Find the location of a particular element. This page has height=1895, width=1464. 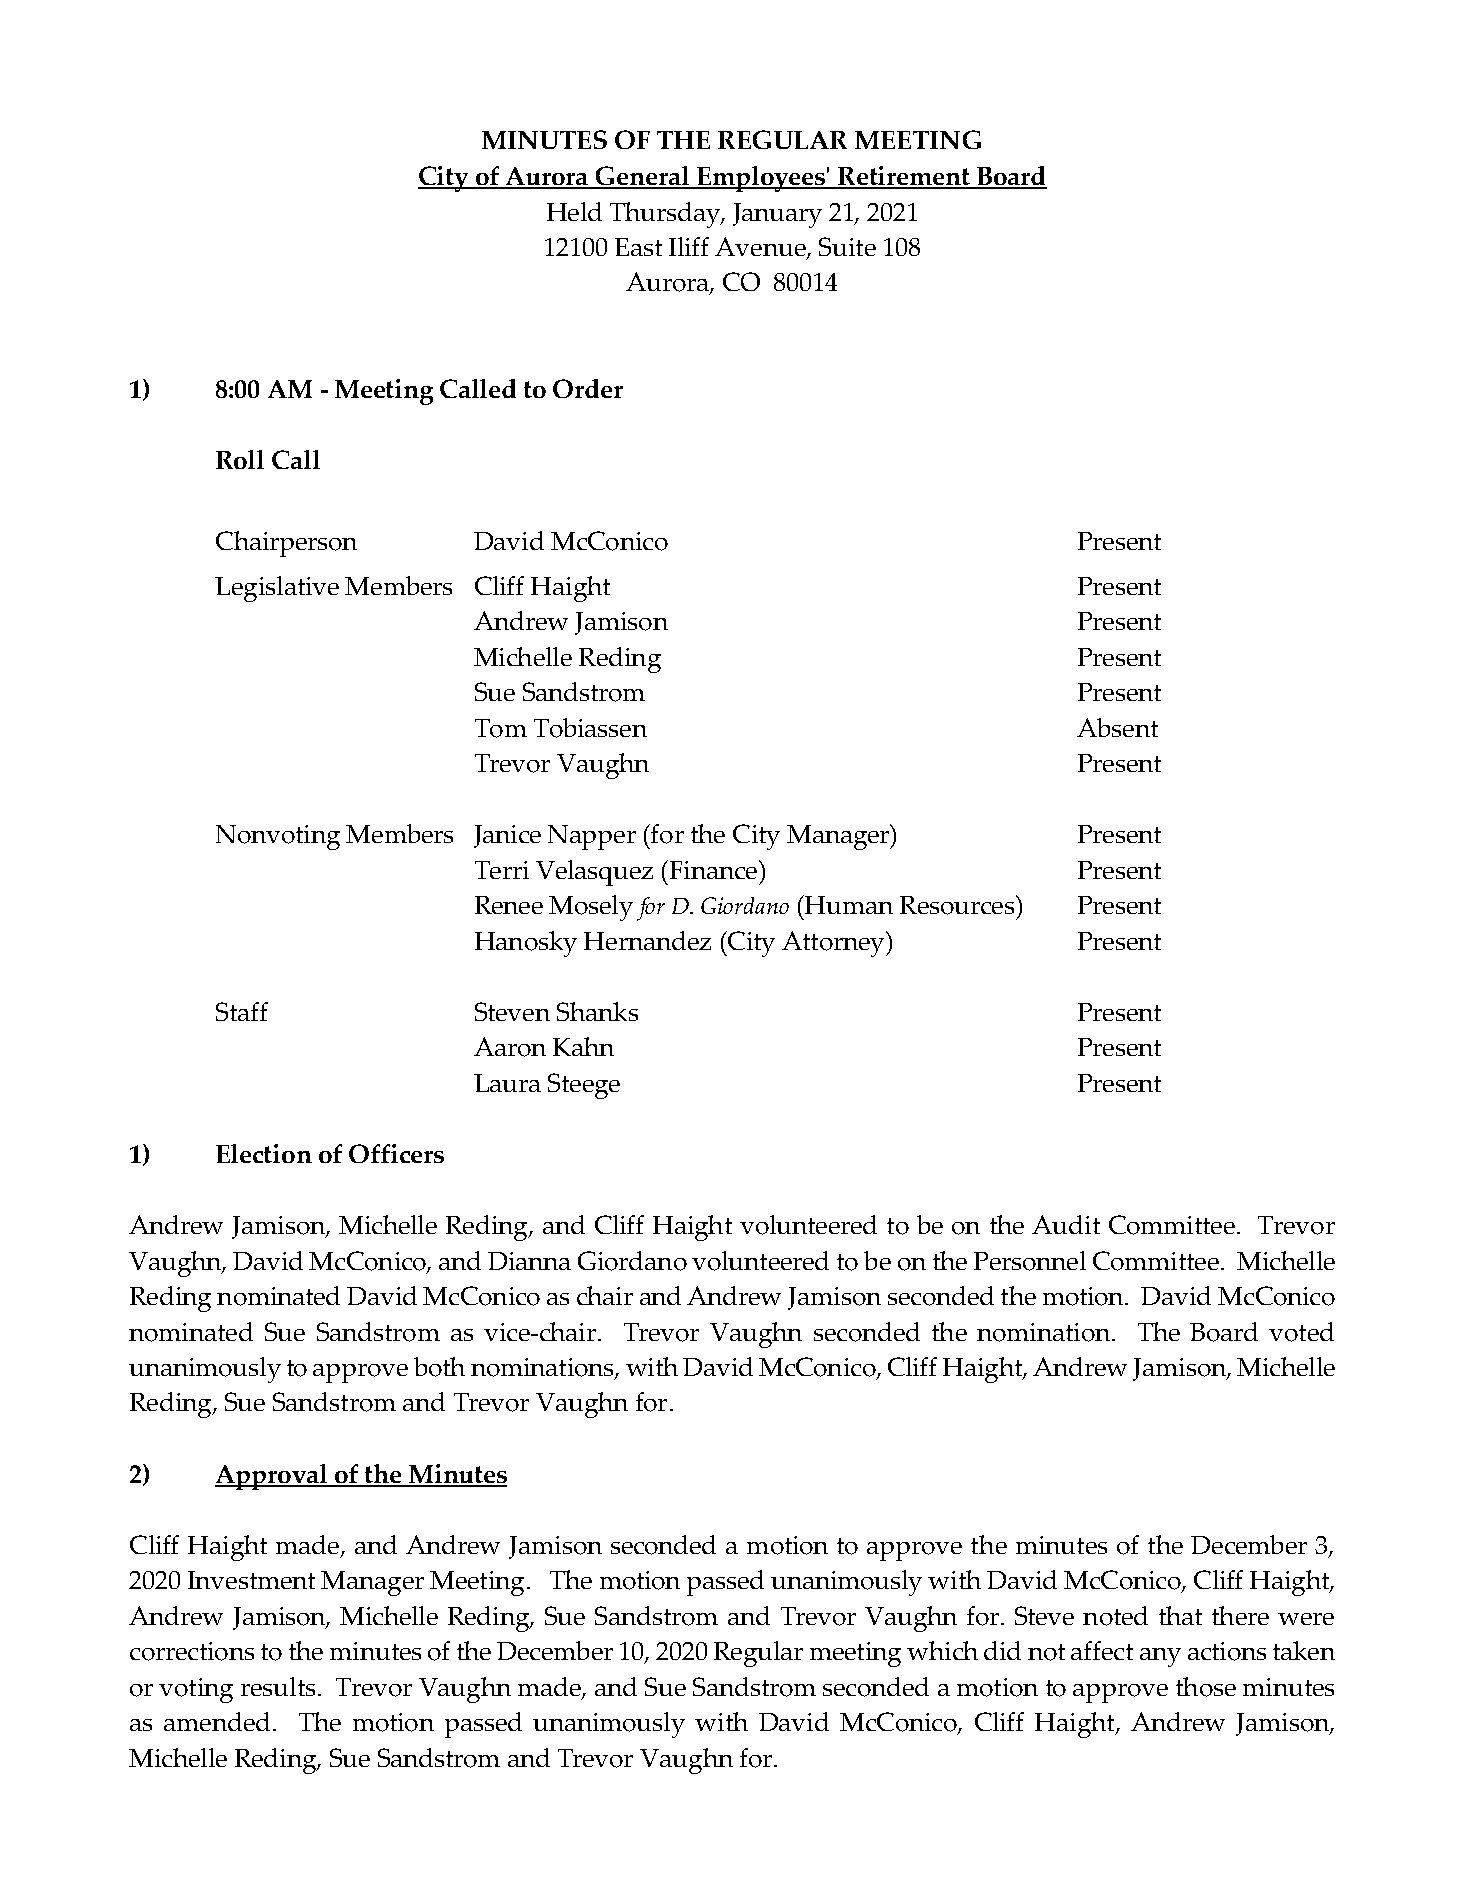

Absent is located at coordinates (1117, 727).
